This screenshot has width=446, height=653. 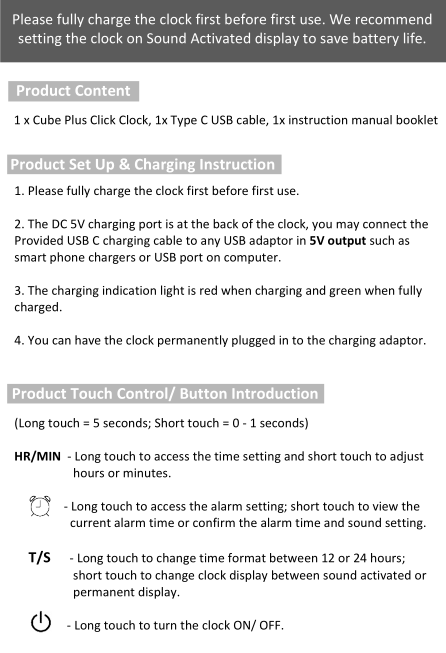 What do you see at coordinates (271, 625) in the screenshot?
I see `OFF` at bounding box center [271, 625].
